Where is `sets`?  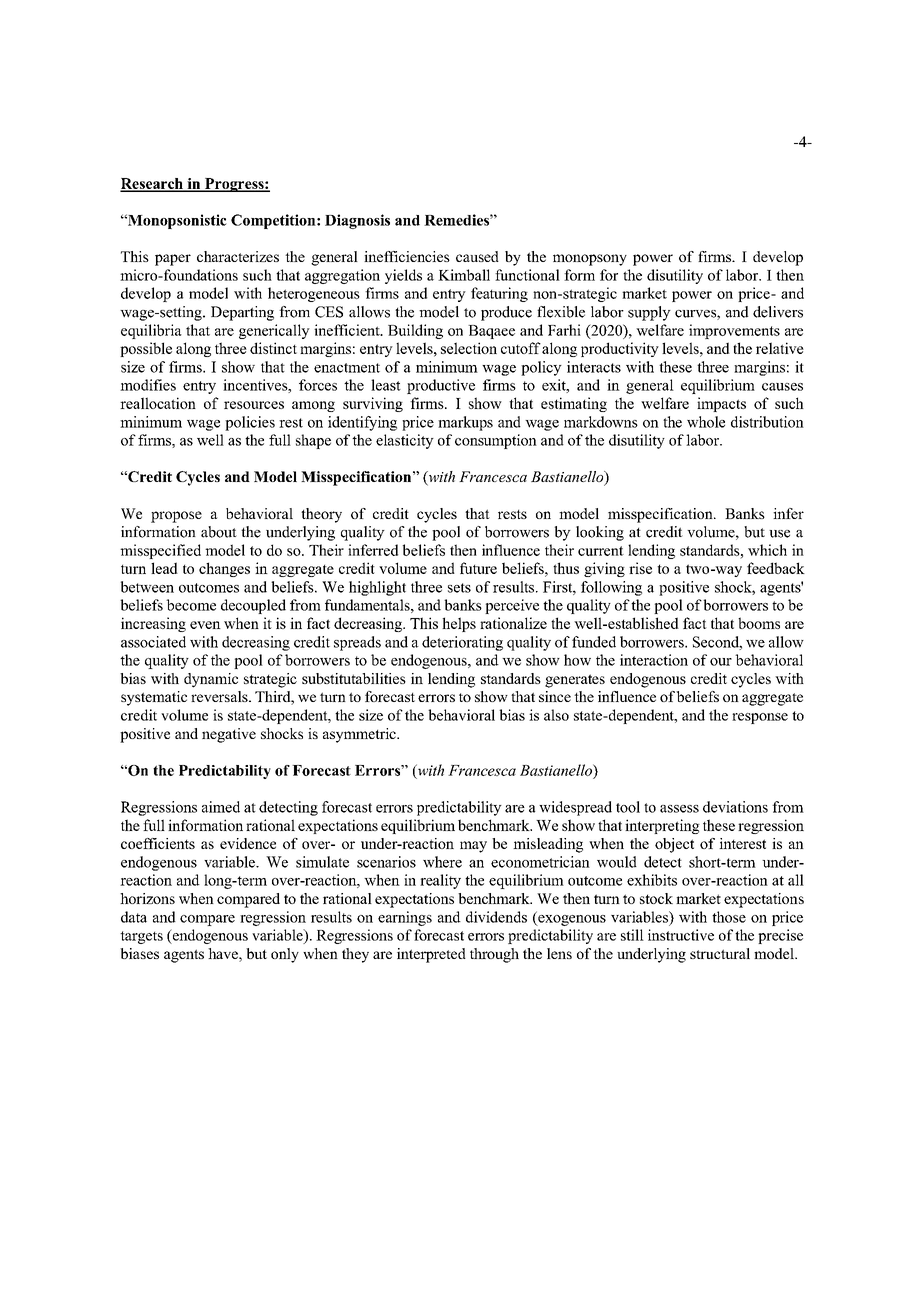
sets is located at coordinates (459, 588).
